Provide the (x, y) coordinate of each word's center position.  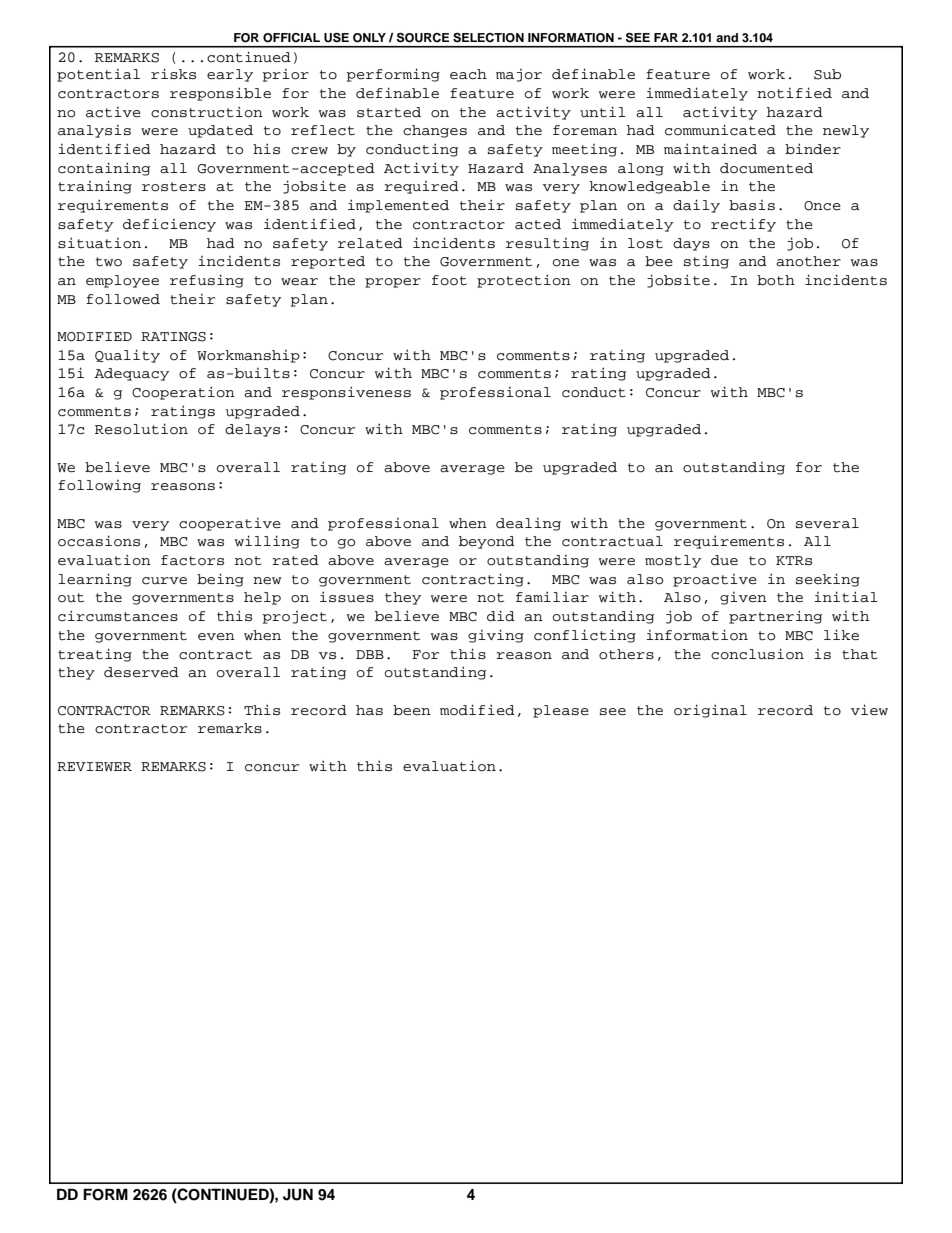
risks (173, 73)
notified (794, 93)
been (412, 710)
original (710, 711)
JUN (298, 1194)
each (468, 74)
